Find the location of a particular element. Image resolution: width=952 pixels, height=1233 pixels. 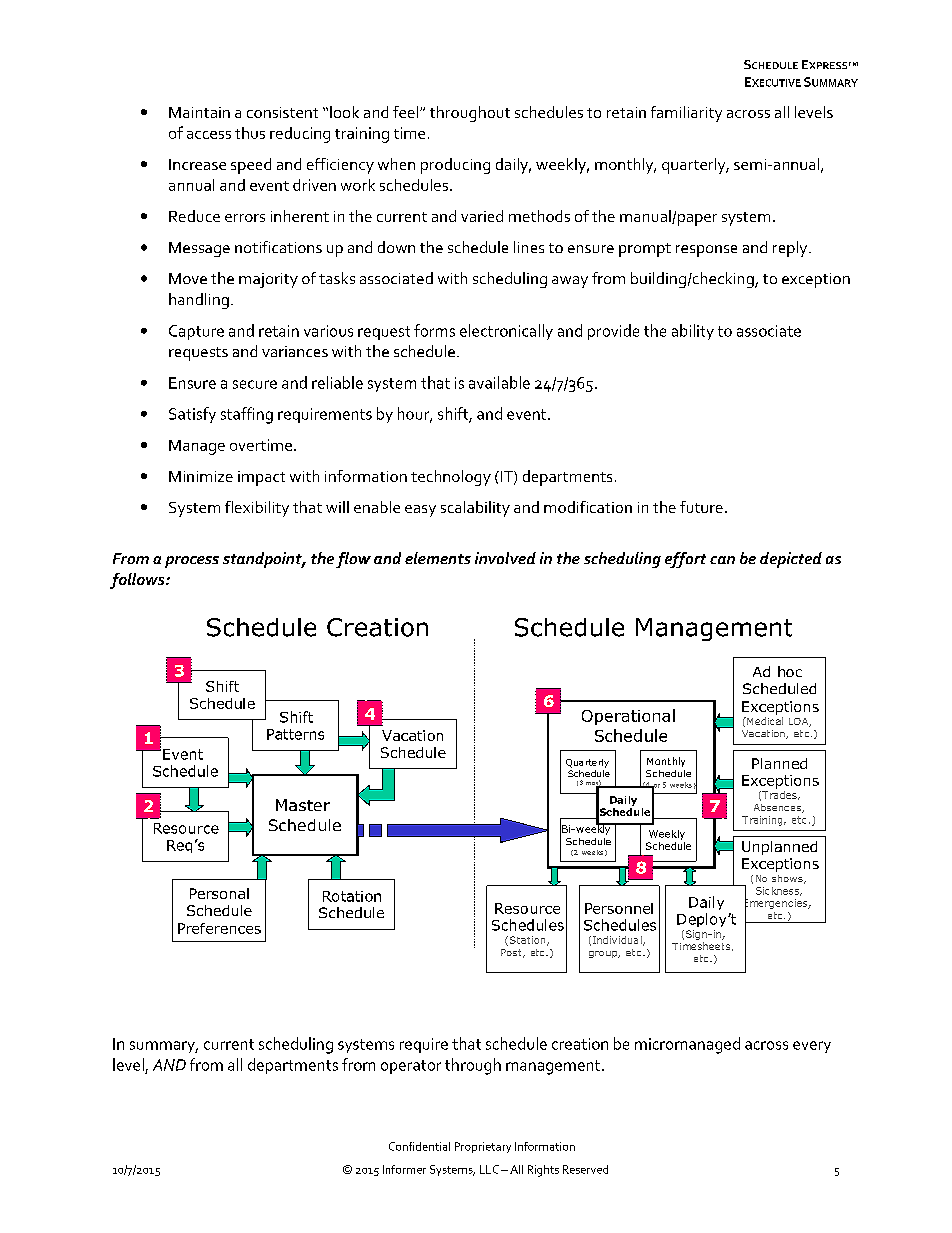

Minimize is located at coordinates (201, 476).
